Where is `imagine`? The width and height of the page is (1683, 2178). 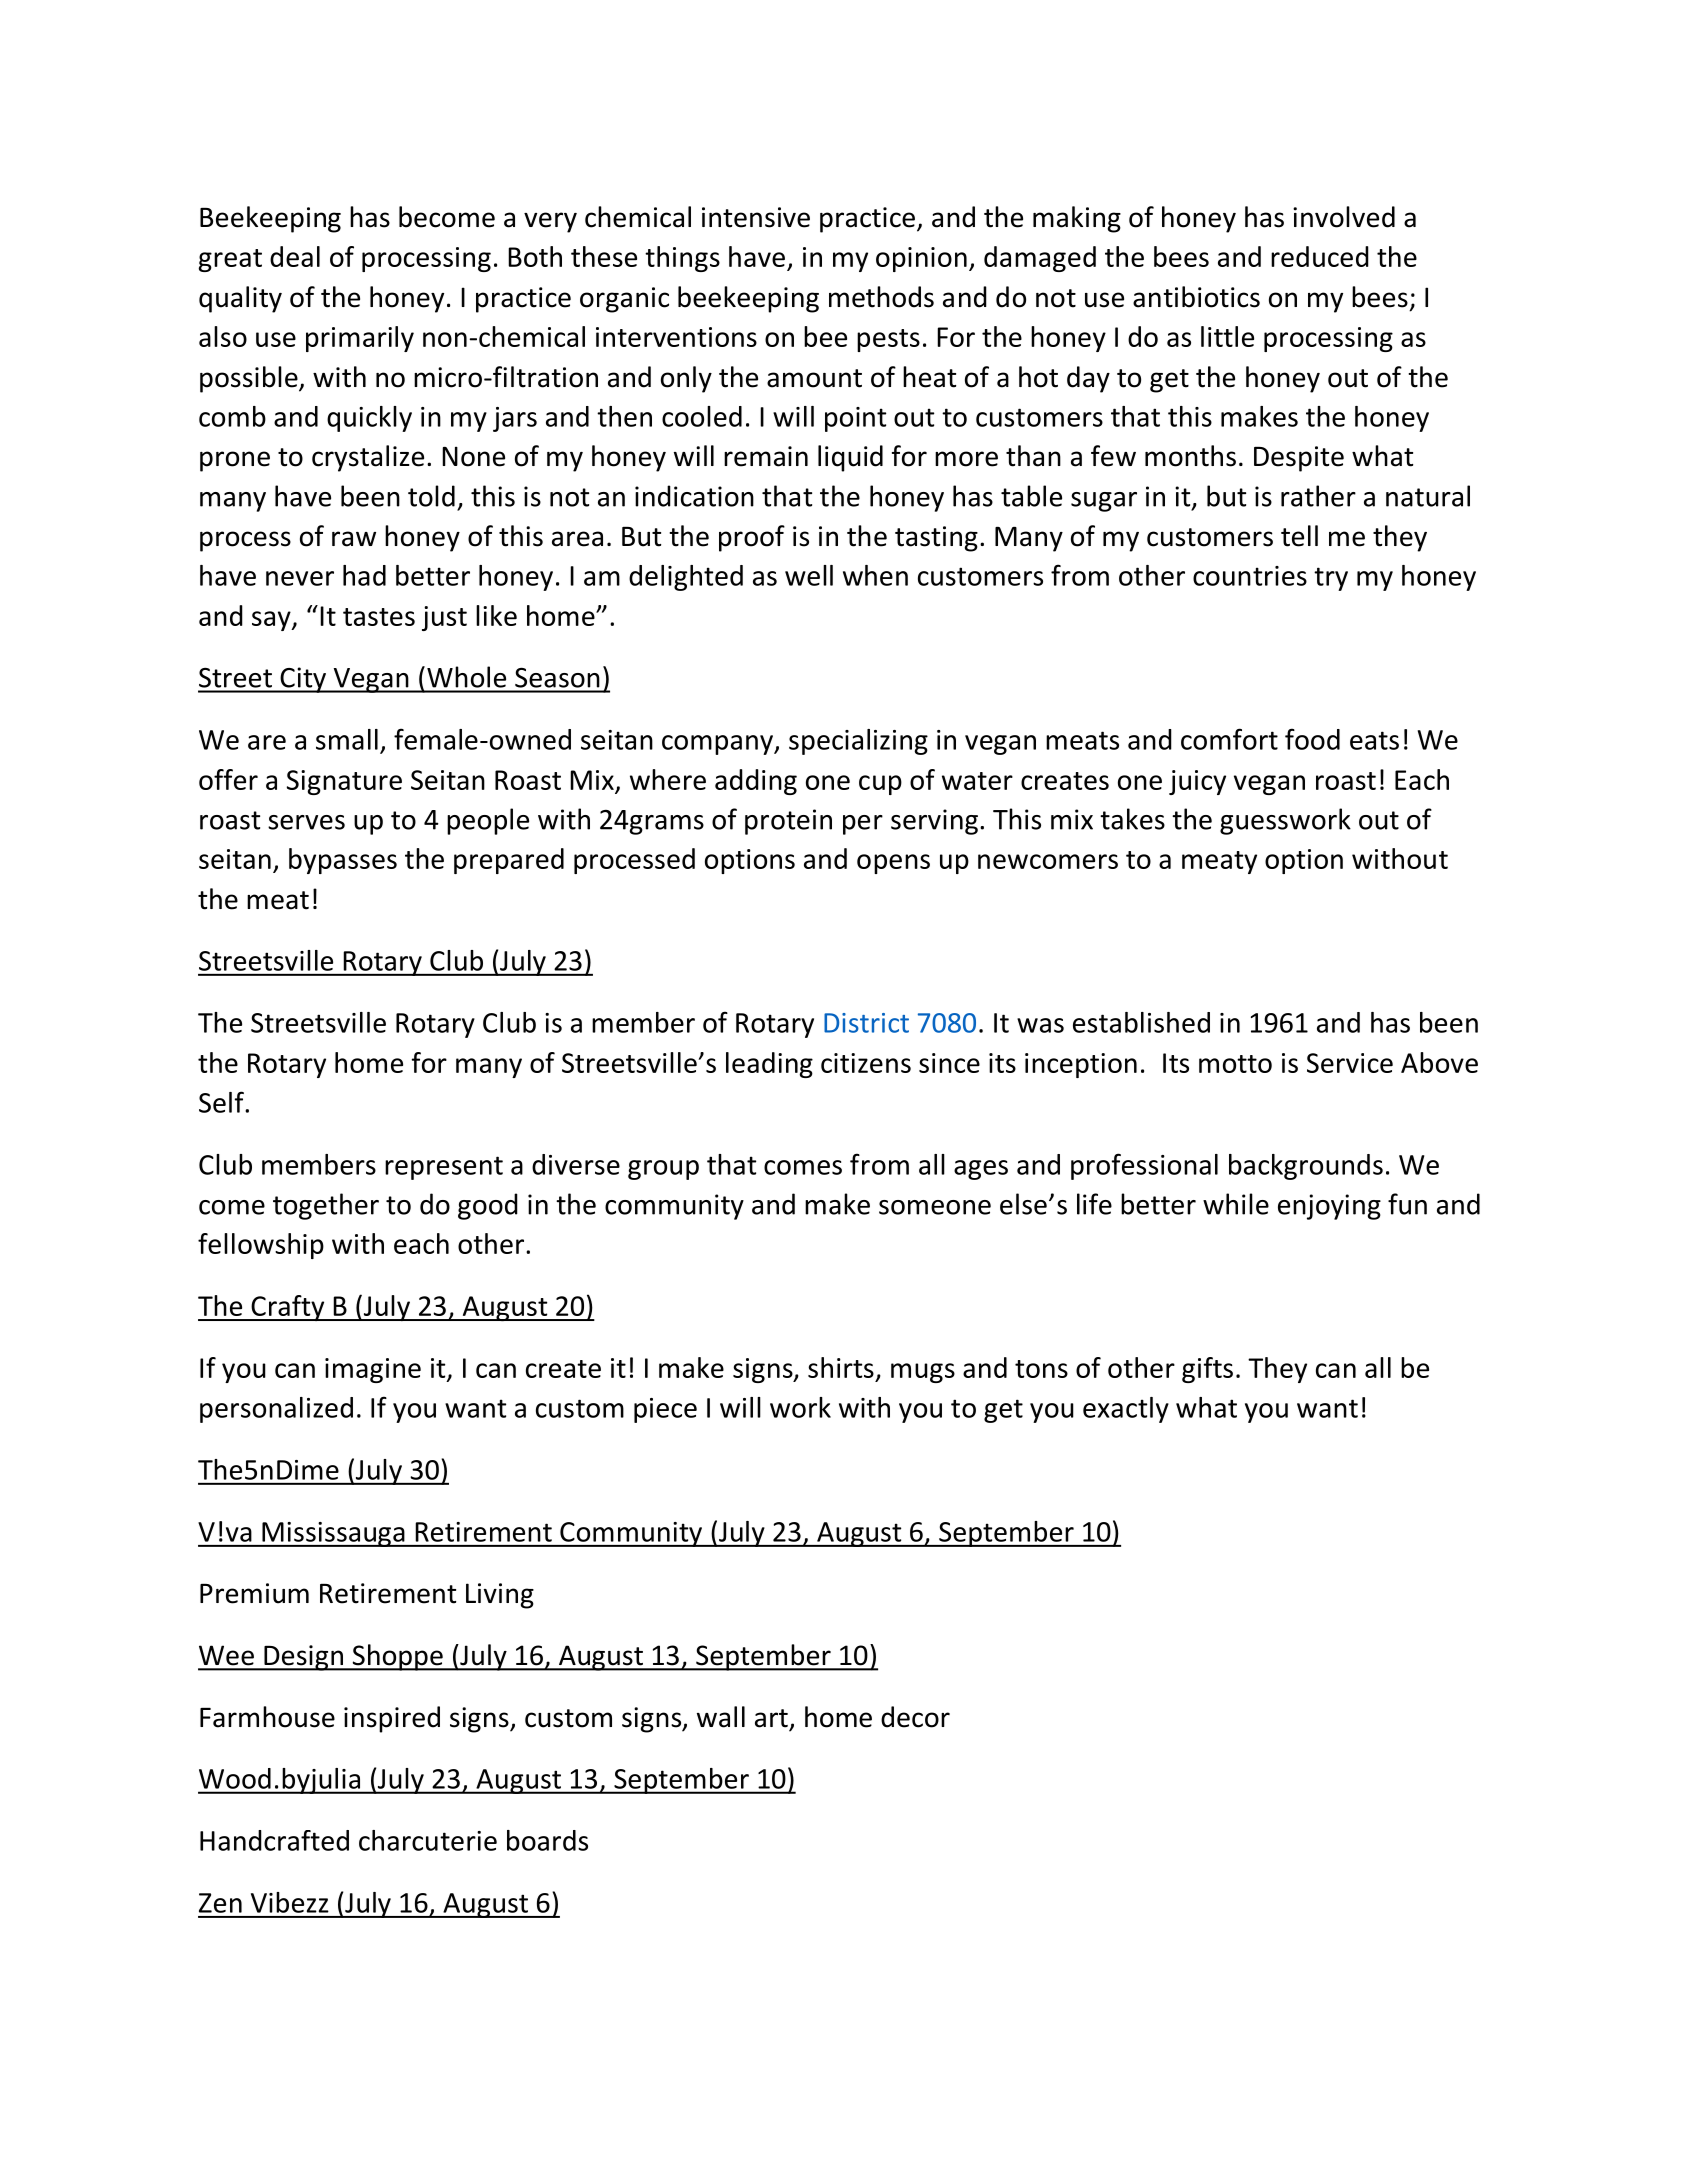
imagine is located at coordinates (373, 1370).
